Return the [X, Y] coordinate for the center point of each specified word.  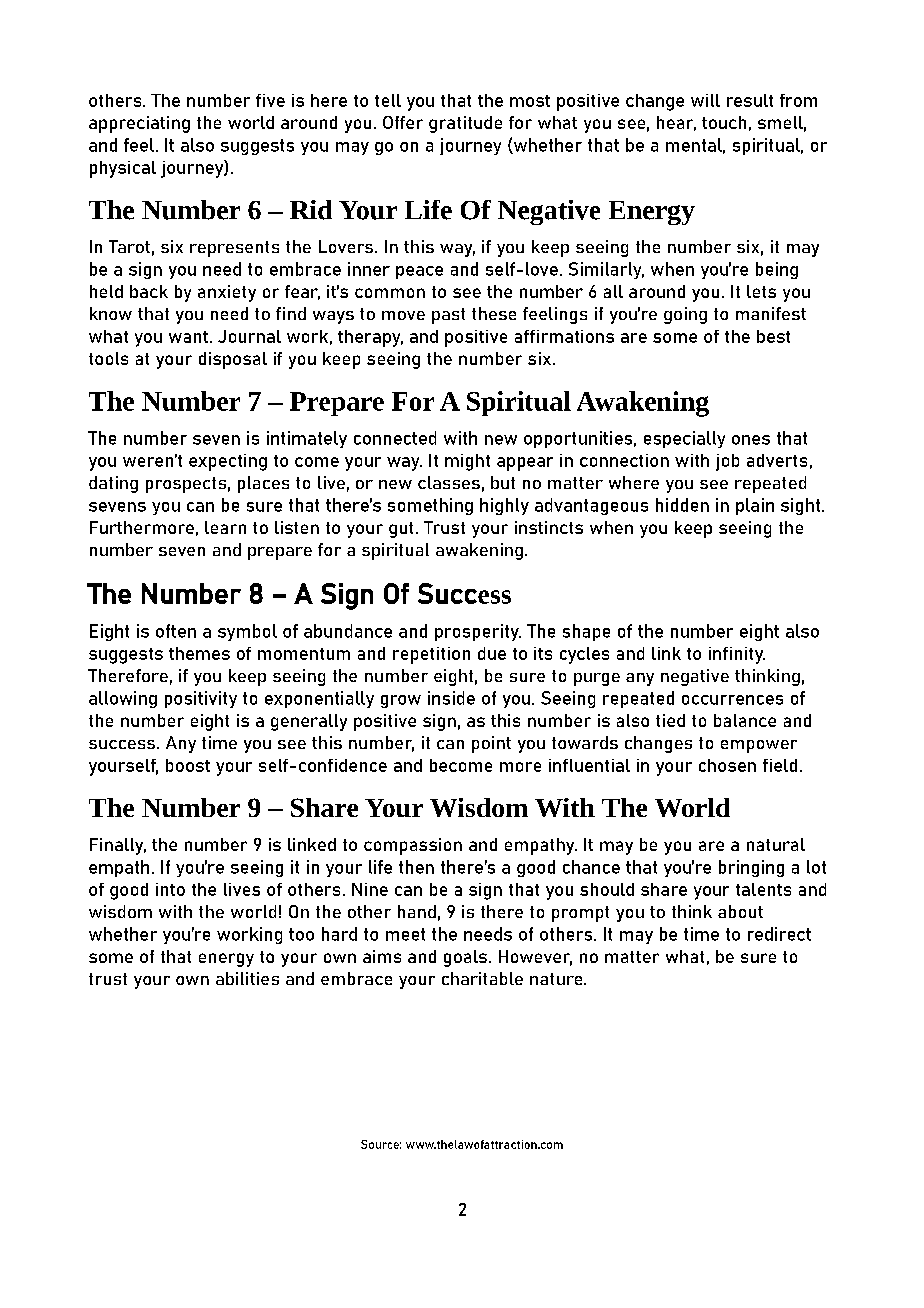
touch [724, 122]
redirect [779, 934]
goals [465, 958]
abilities [247, 978]
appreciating [139, 124]
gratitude [465, 124]
